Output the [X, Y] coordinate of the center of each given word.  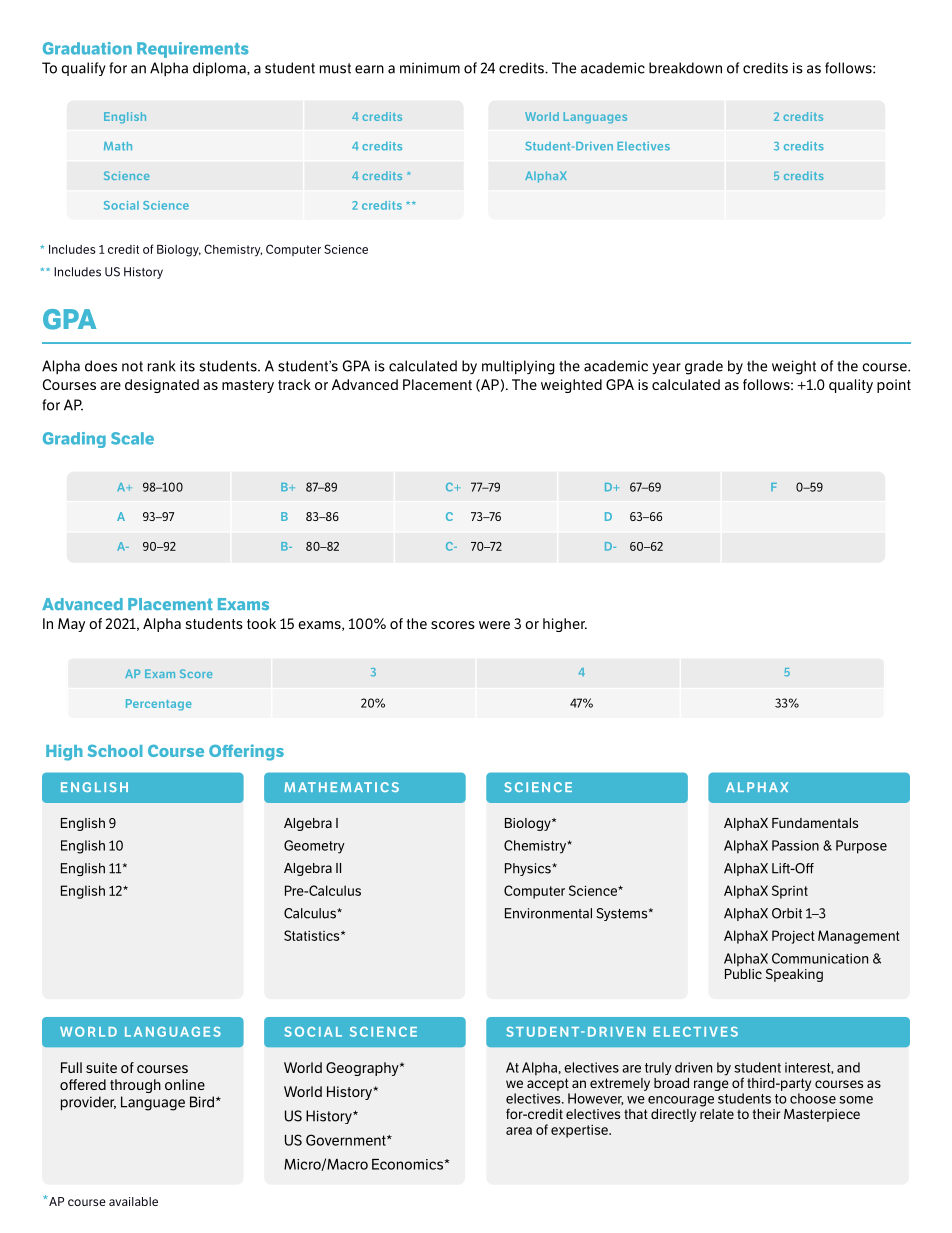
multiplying [518, 367]
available [133, 1201]
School [115, 750]
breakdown [685, 68]
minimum [430, 68]
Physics [529, 869]
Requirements [193, 50]
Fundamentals [815, 823]
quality [851, 386]
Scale [132, 438]
